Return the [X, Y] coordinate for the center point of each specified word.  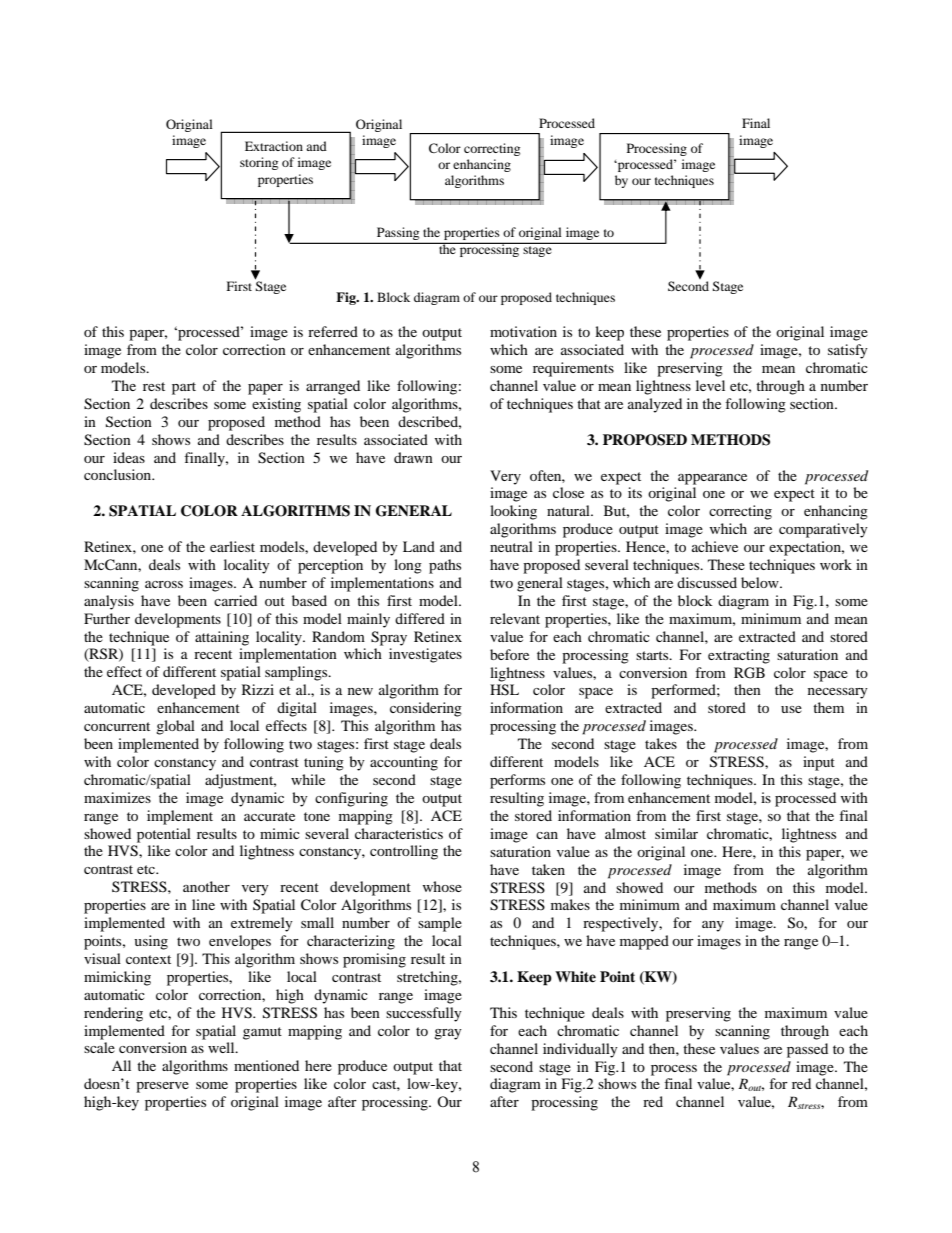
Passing [398, 235]
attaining [222, 638]
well [222, 1047]
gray [448, 1034]
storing [259, 163]
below [761, 582]
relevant [515, 618]
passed [807, 1050]
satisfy [848, 351]
